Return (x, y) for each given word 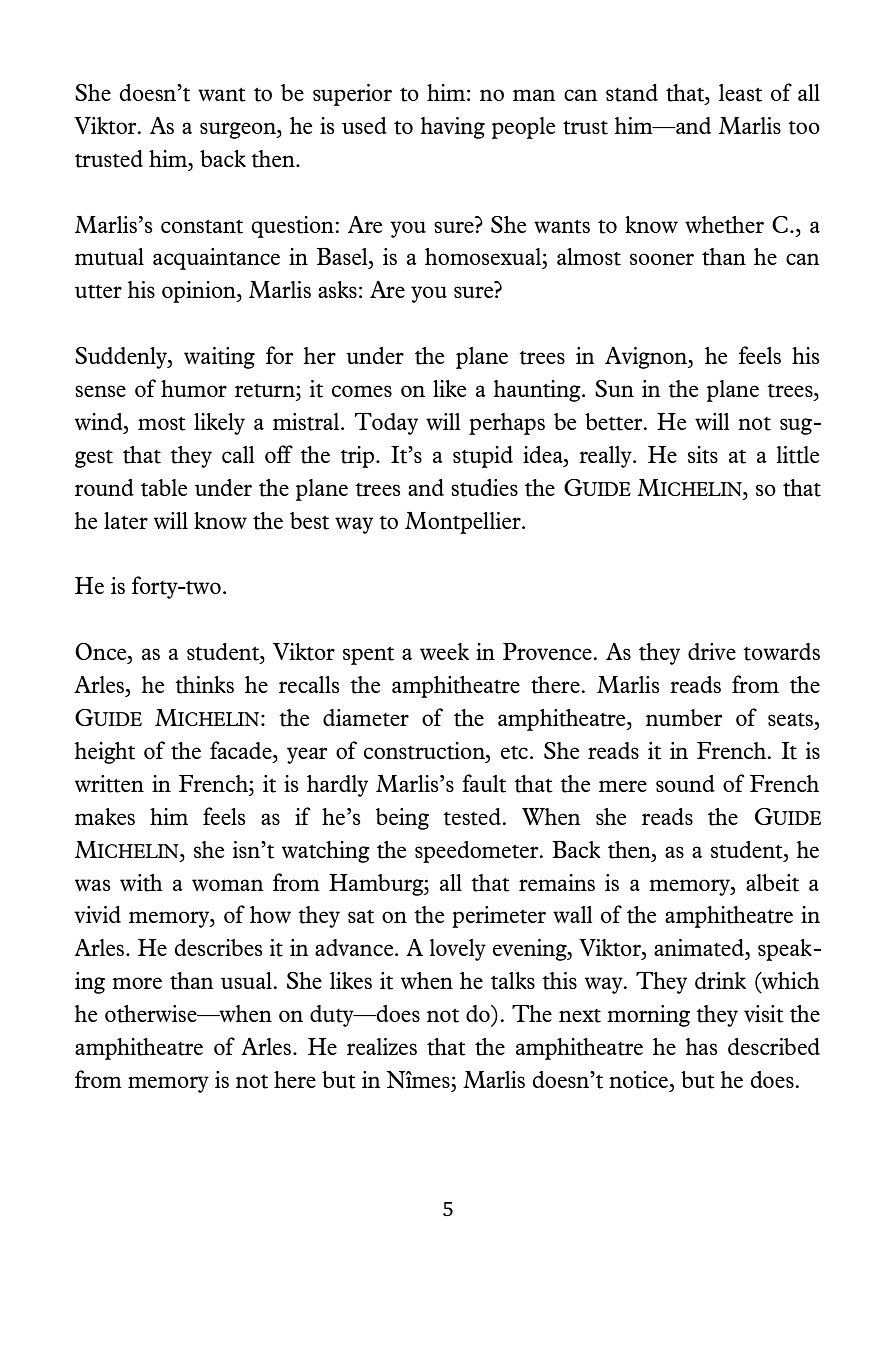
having (453, 128)
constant (202, 227)
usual (247, 980)
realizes (382, 1046)
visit (764, 1014)
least (740, 93)
